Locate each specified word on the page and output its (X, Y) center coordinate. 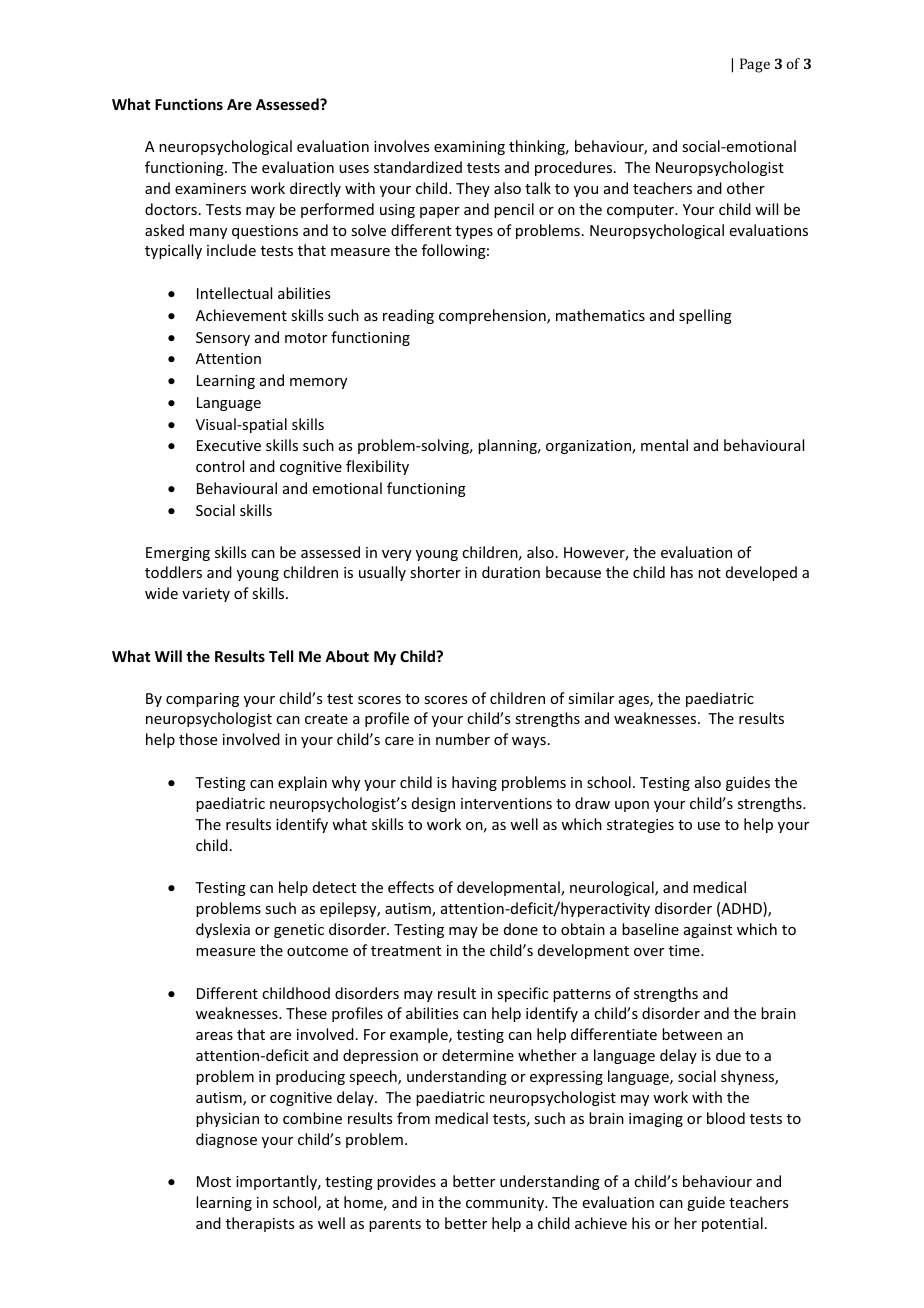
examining (469, 148)
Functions (189, 104)
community (506, 1204)
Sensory (223, 339)
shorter (435, 572)
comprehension (493, 316)
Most (214, 1181)
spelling (705, 316)
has (682, 572)
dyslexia (223, 930)
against (708, 931)
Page (755, 65)
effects (411, 887)
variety (206, 595)
